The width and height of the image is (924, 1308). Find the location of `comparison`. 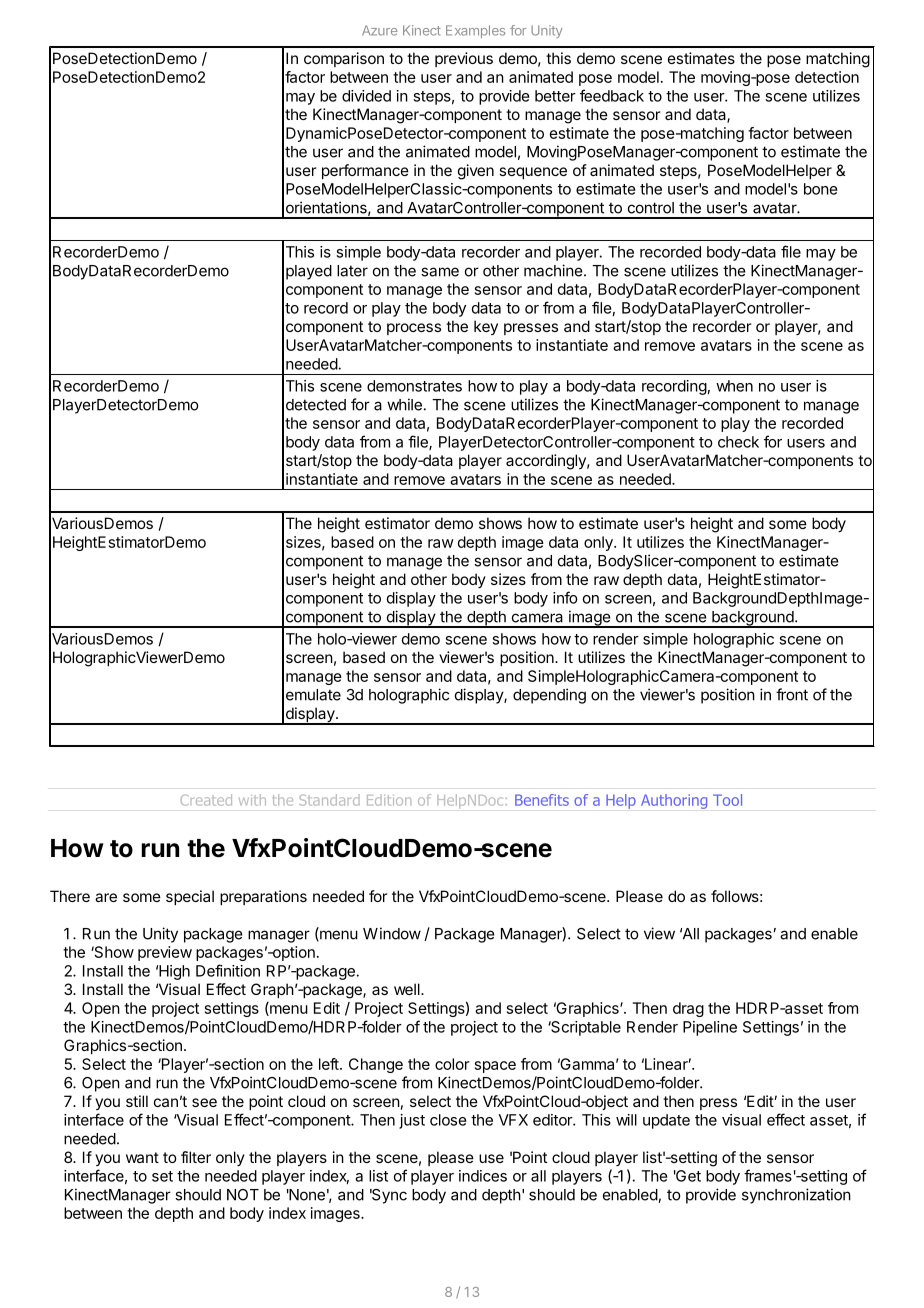

comparison is located at coordinates (344, 59).
